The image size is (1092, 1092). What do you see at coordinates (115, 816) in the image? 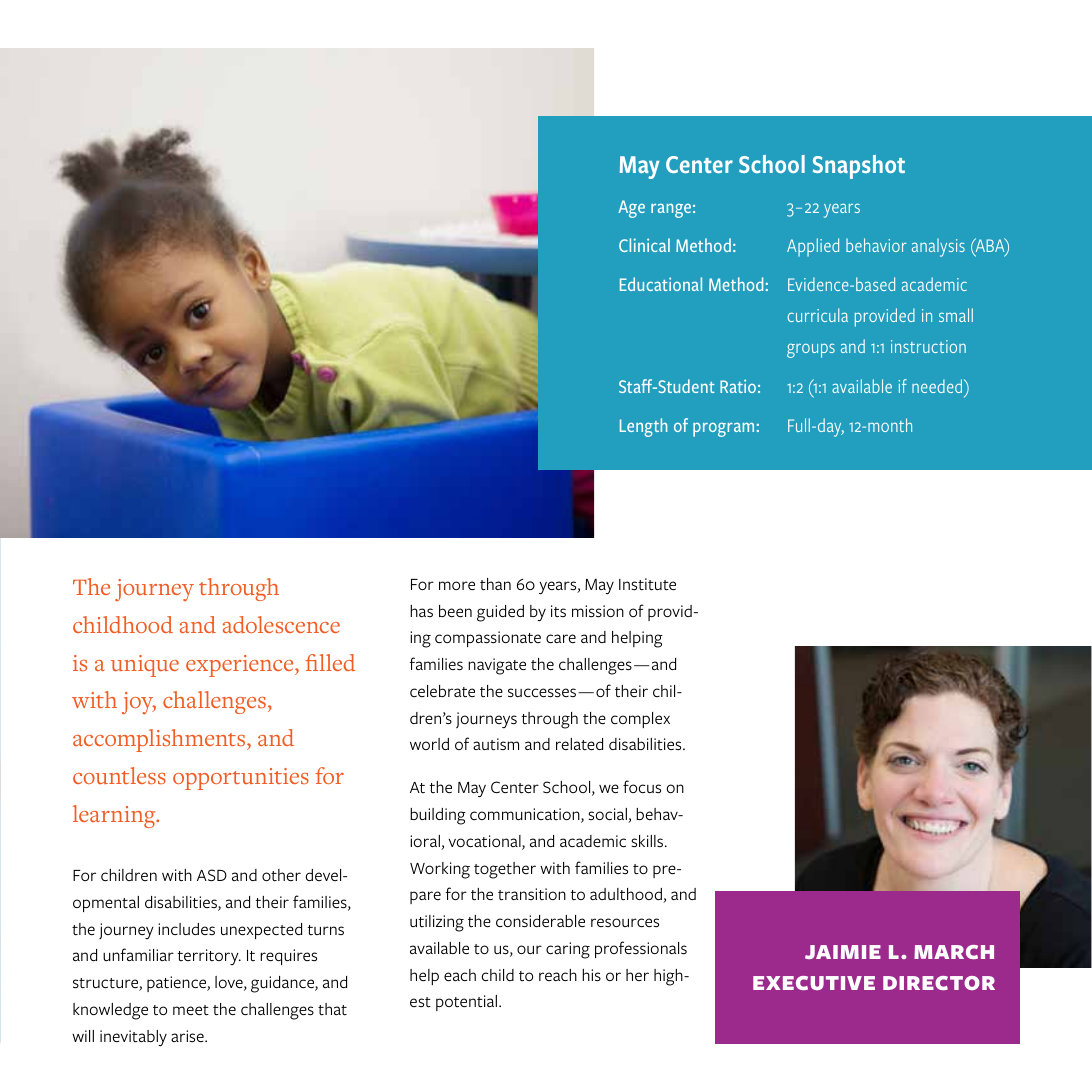
I see `learning` at bounding box center [115, 816].
